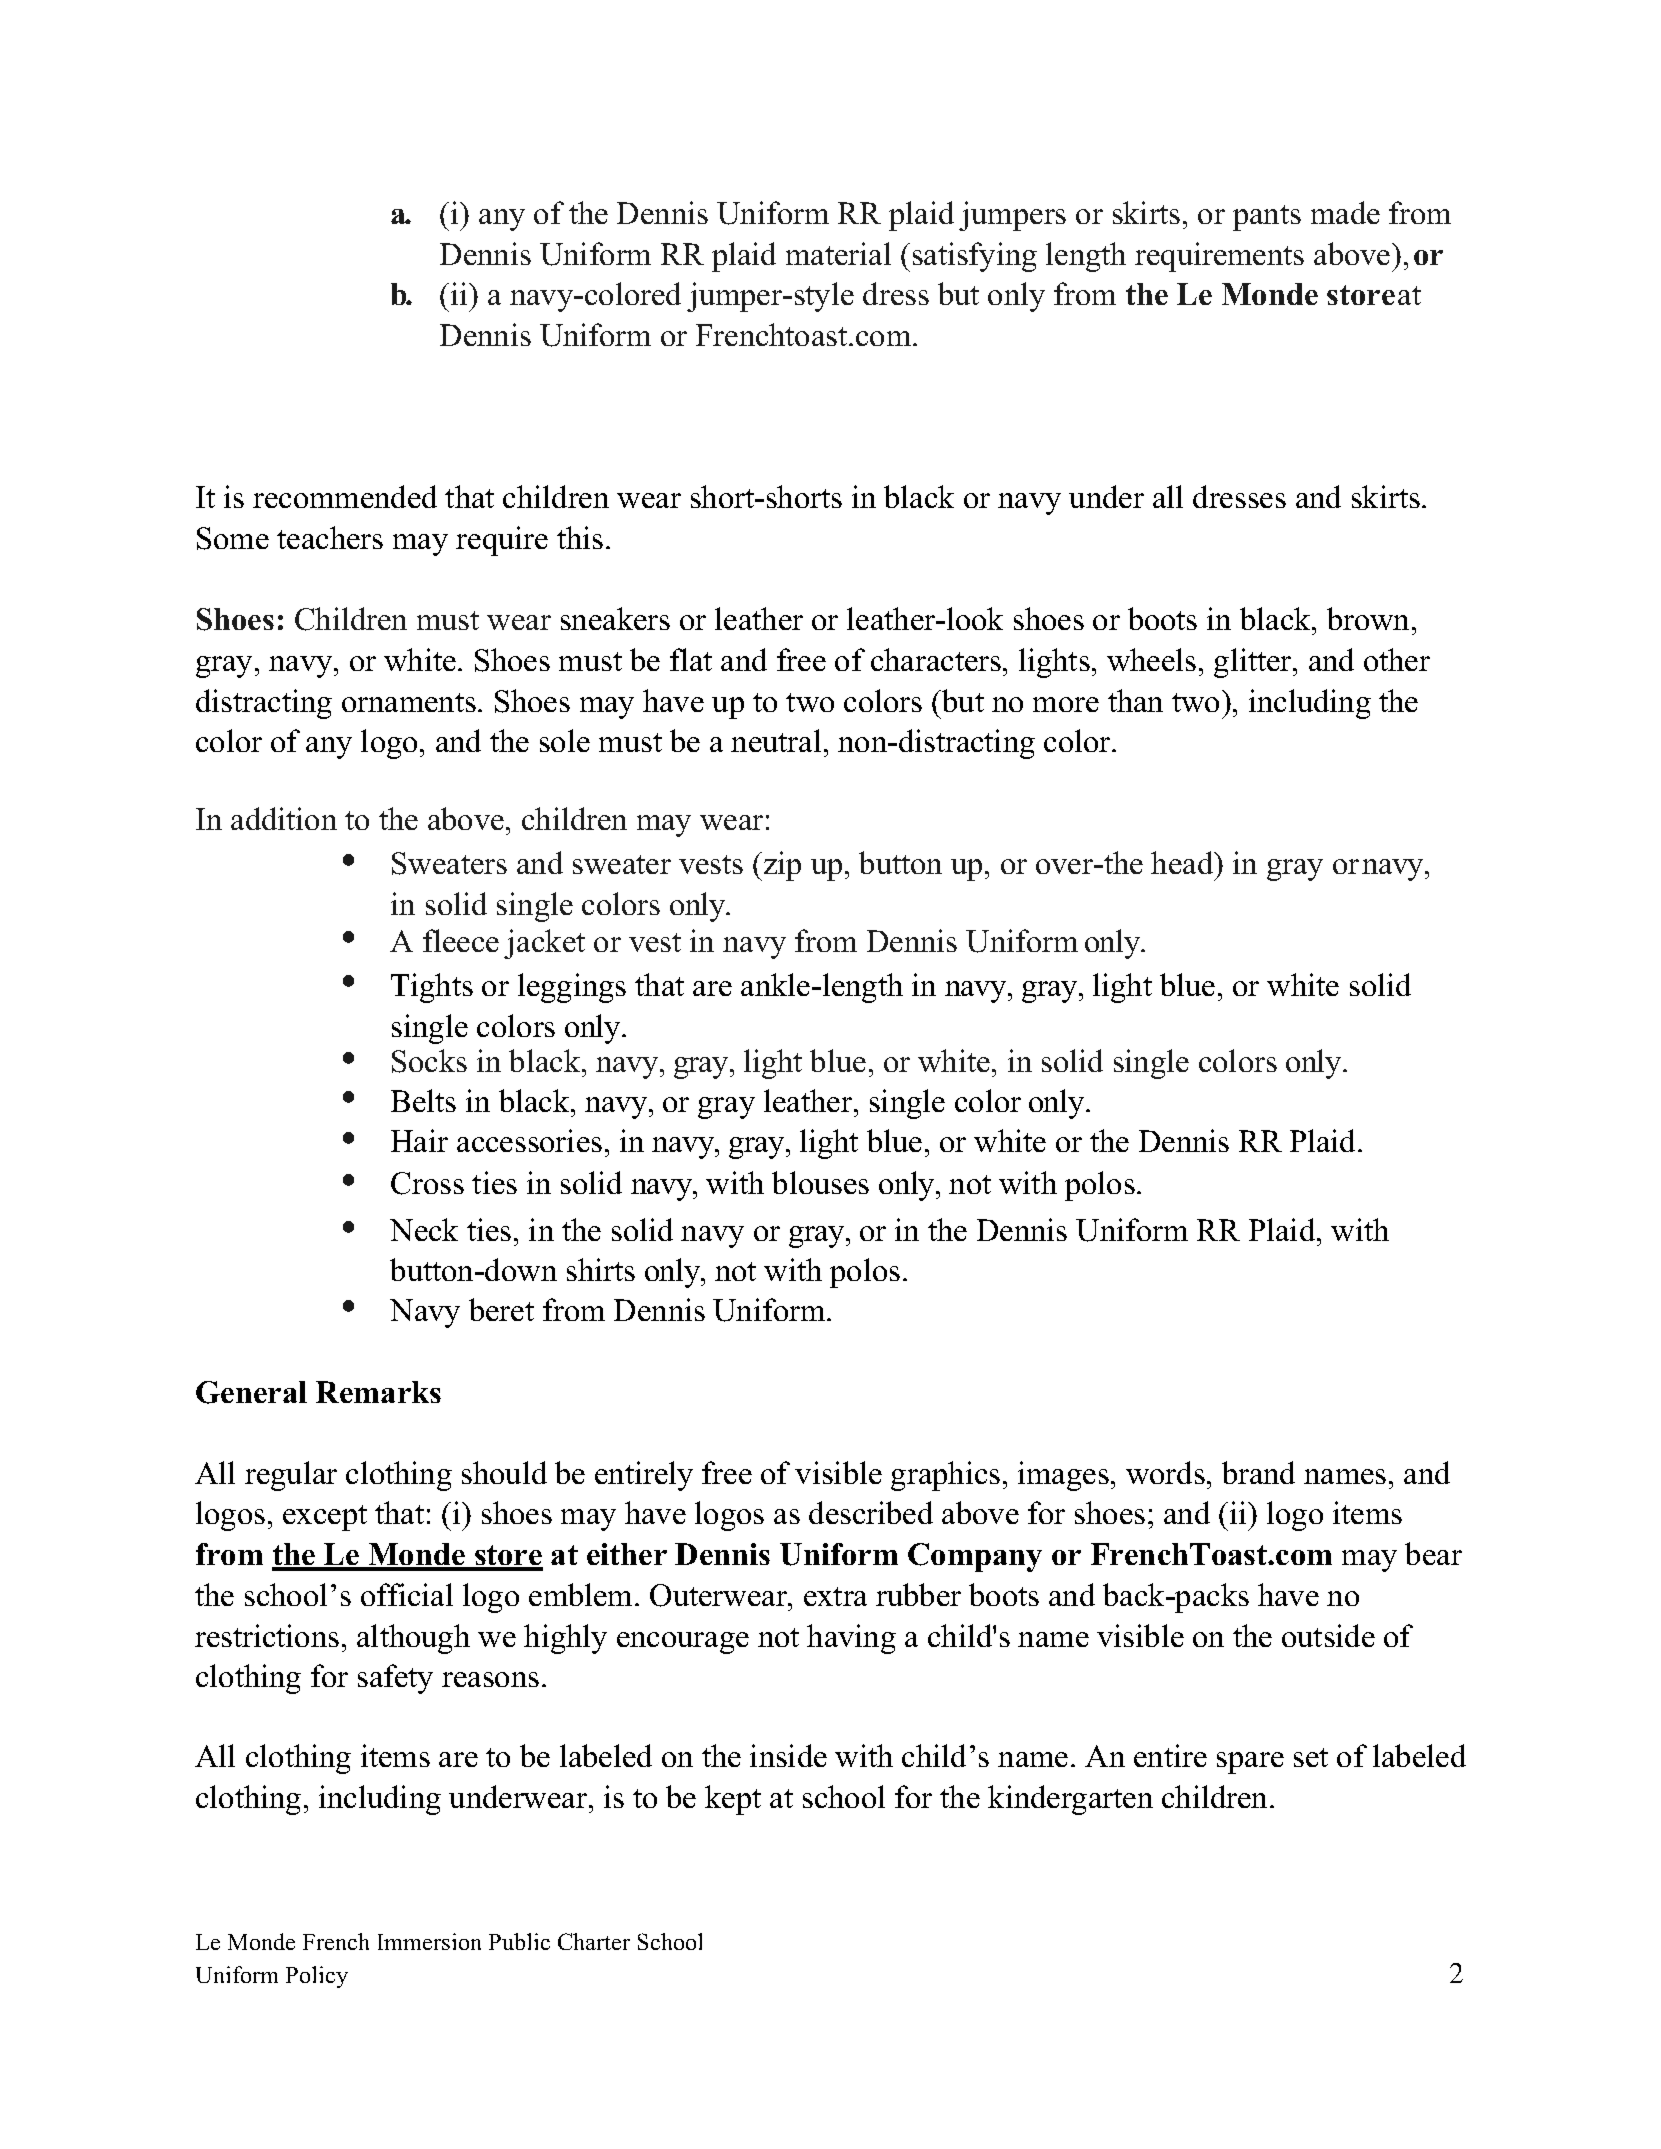 This document has height=2149, width=1661. I want to click on graphics, so click(945, 1476).
